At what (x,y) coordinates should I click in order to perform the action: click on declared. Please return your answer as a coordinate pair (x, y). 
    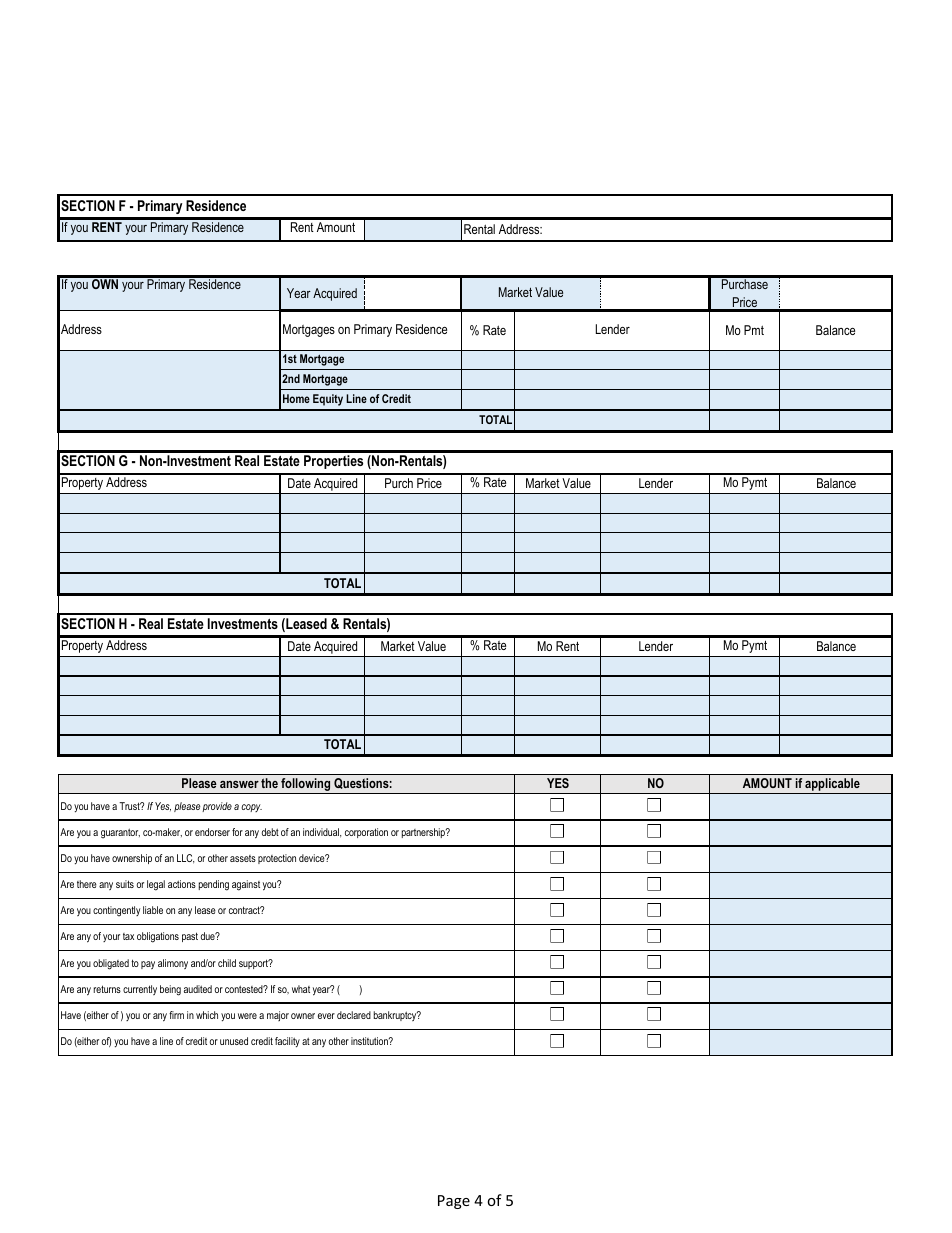
    Looking at the image, I should click on (354, 1015).
